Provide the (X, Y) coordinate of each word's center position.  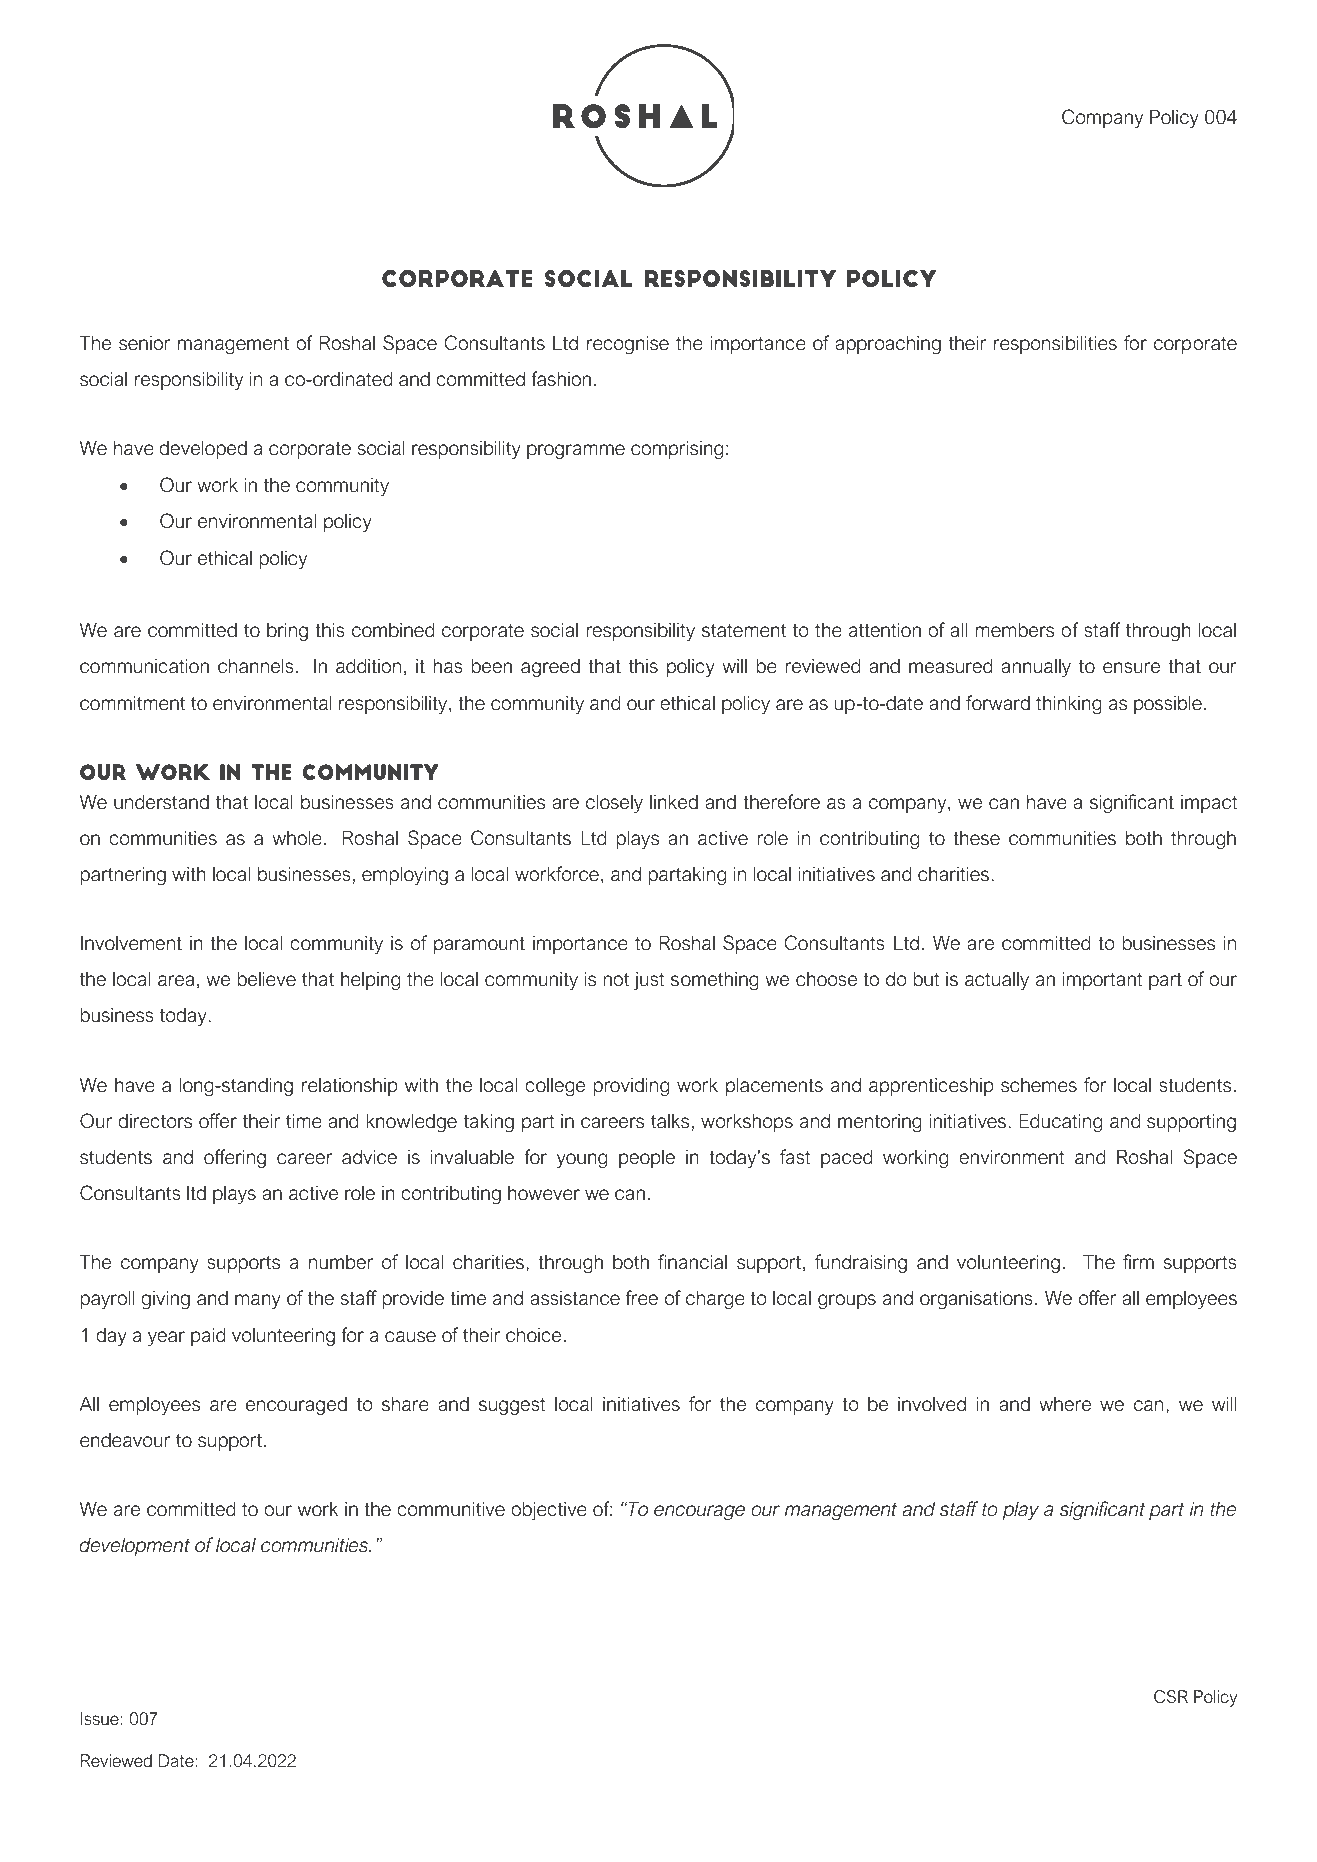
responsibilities (1055, 344)
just (649, 981)
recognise (628, 344)
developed (203, 449)
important (1103, 980)
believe (267, 979)
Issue (101, 1718)
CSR (1171, 1697)
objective (549, 1510)
